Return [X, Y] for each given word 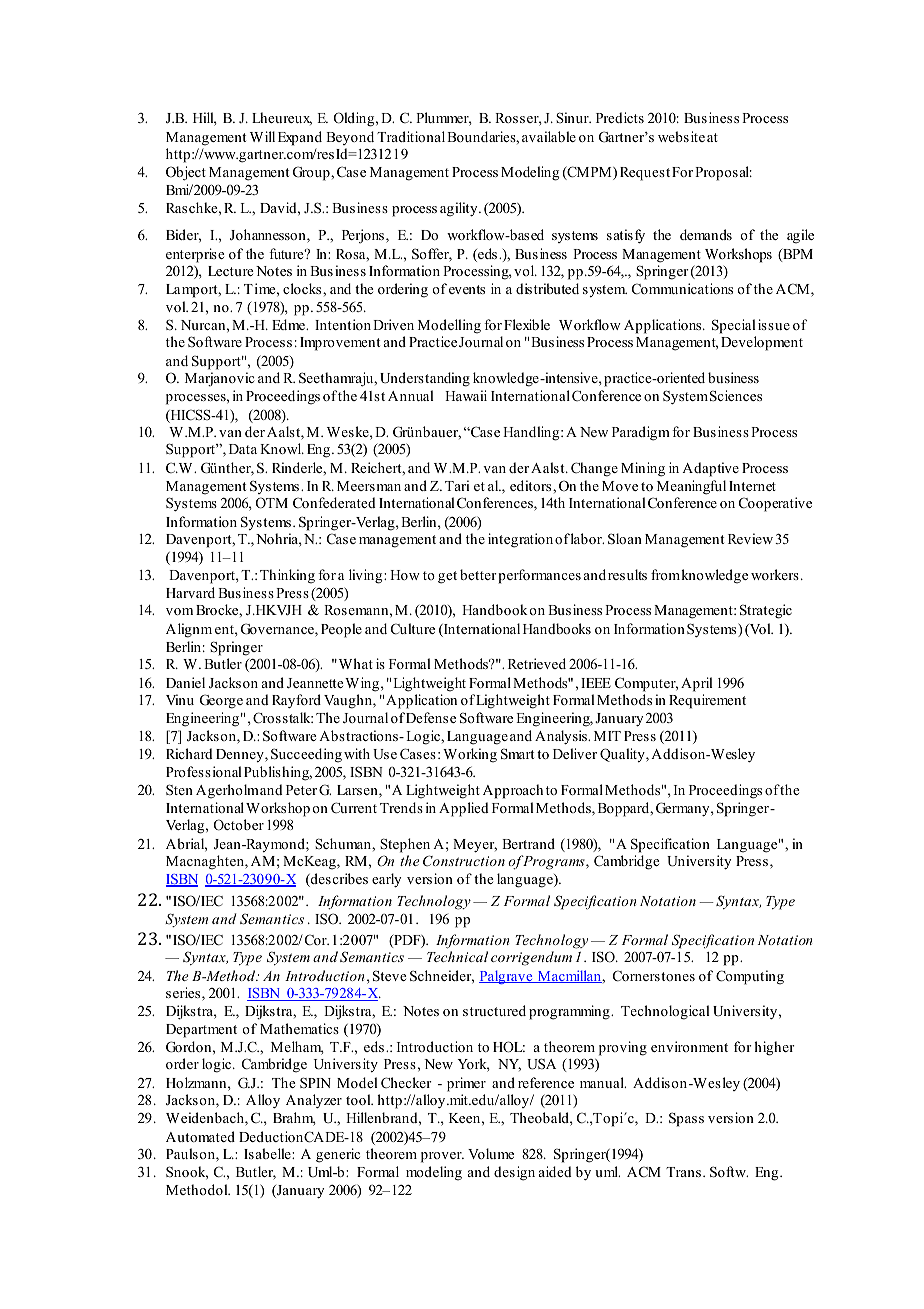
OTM [272, 503]
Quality [623, 755]
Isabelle [268, 1153]
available [549, 136]
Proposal [723, 173]
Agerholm [227, 791]
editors [532, 485]
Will [262, 136]
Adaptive [710, 469]
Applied [464, 809]
